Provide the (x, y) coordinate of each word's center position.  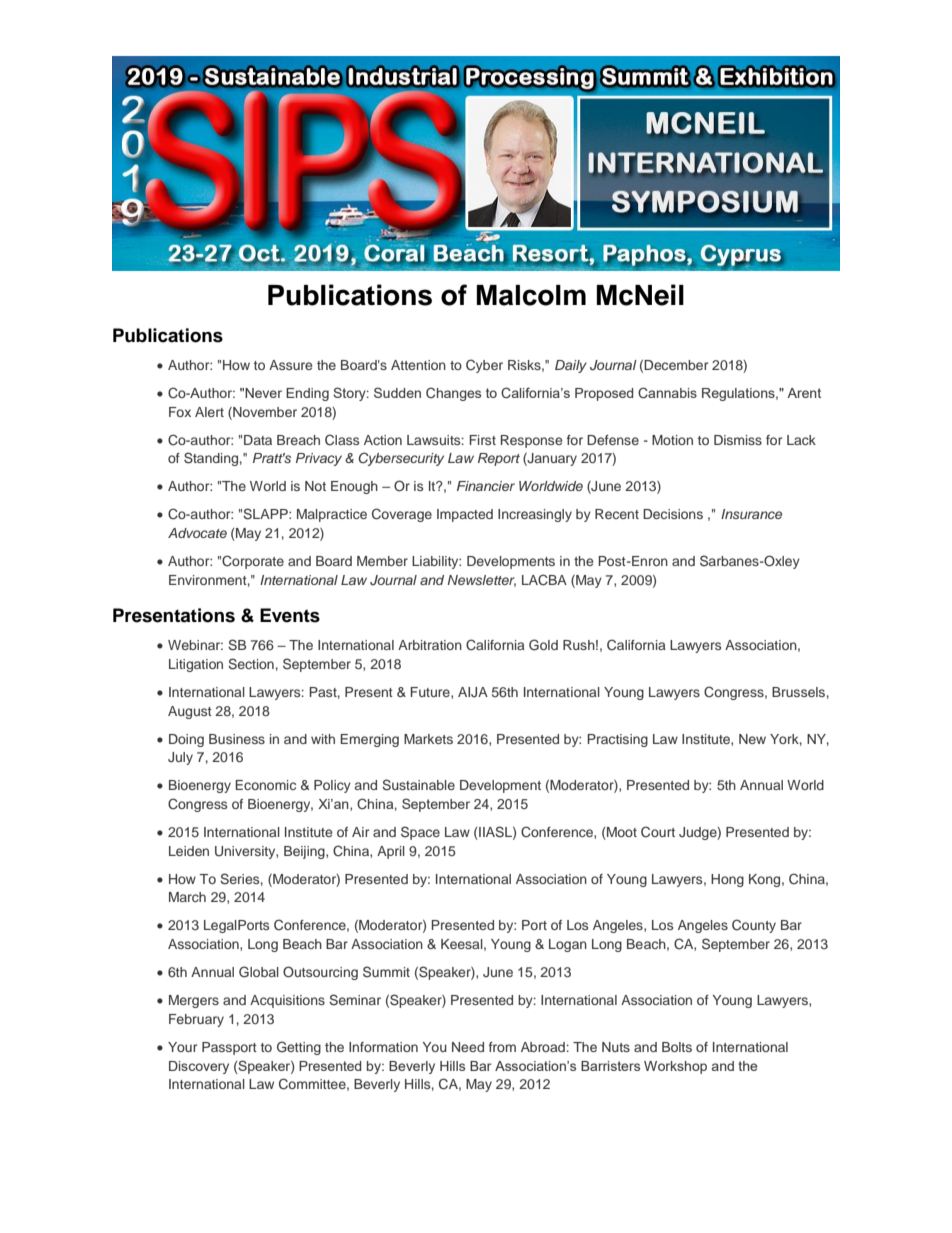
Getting (299, 1048)
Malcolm (531, 295)
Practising (617, 740)
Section (251, 664)
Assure (290, 365)
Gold (543, 645)
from (502, 1047)
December (676, 365)
